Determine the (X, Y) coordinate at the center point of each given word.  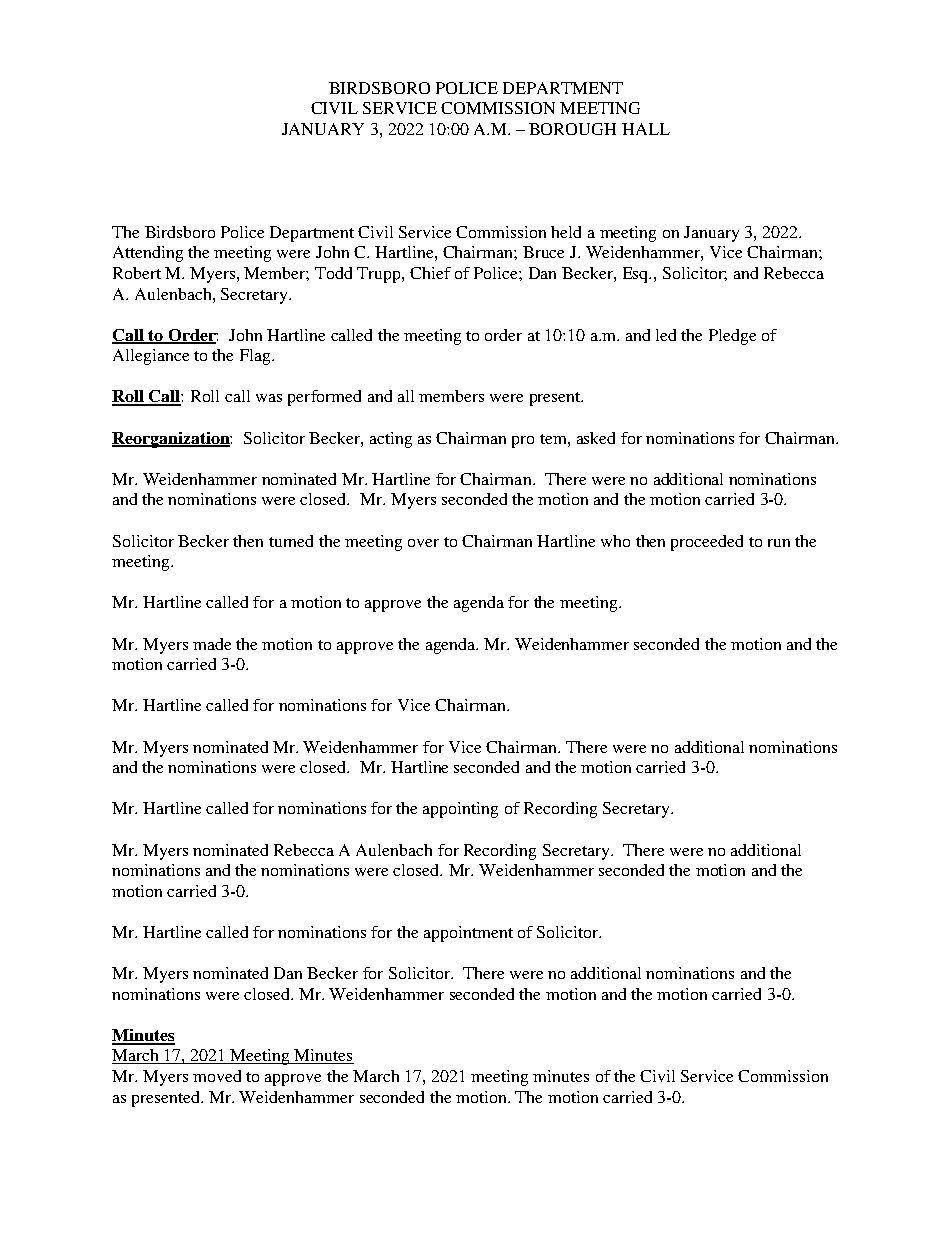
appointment (468, 934)
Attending (148, 254)
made (212, 644)
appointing (460, 810)
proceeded (707, 543)
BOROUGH (572, 129)
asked (596, 438)
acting (391, 440)
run (779, 543)
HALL (646, 129)
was (269, 398)
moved (217, 1076)
